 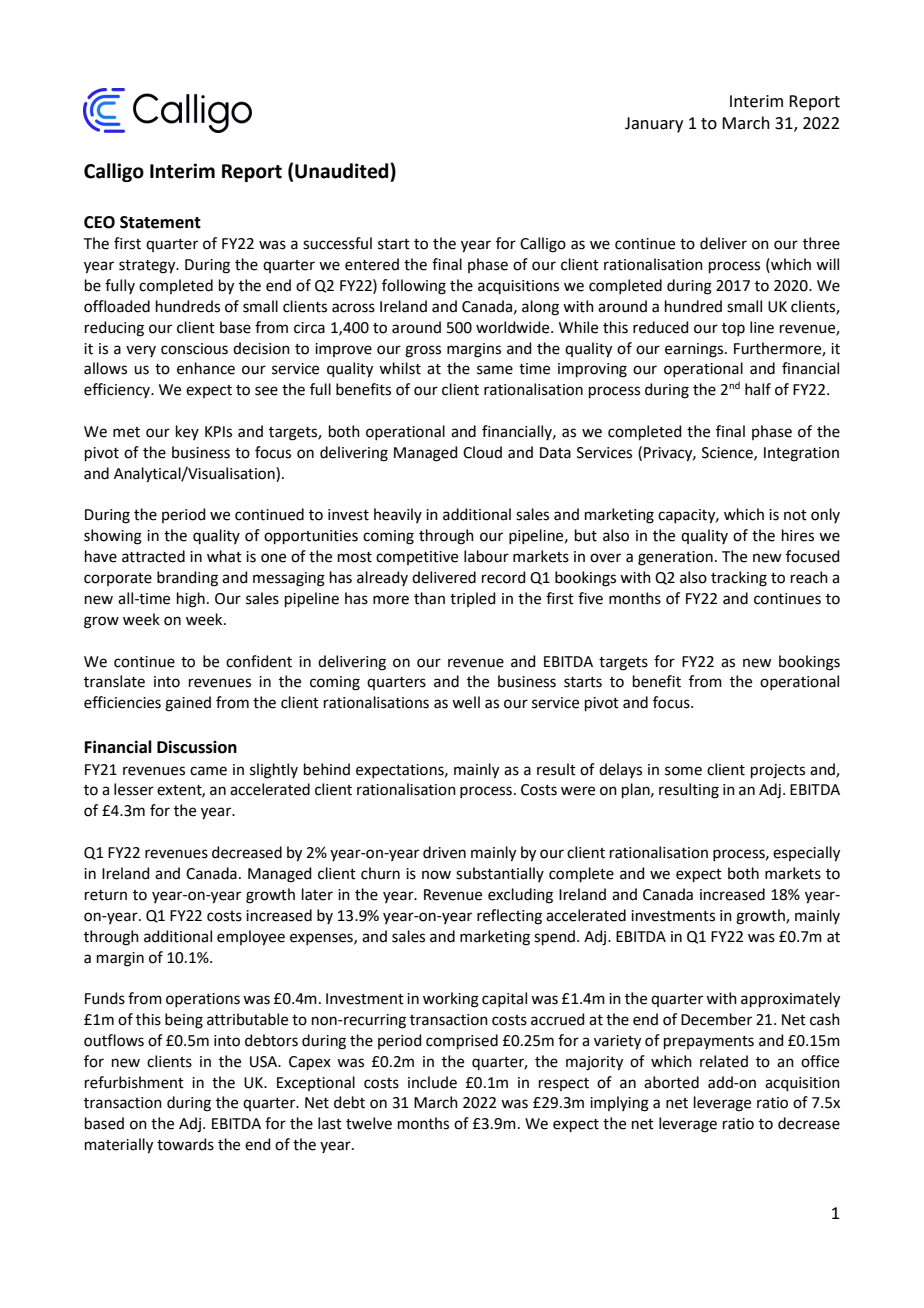 I want to click on January, so click(x=654, y=125).
